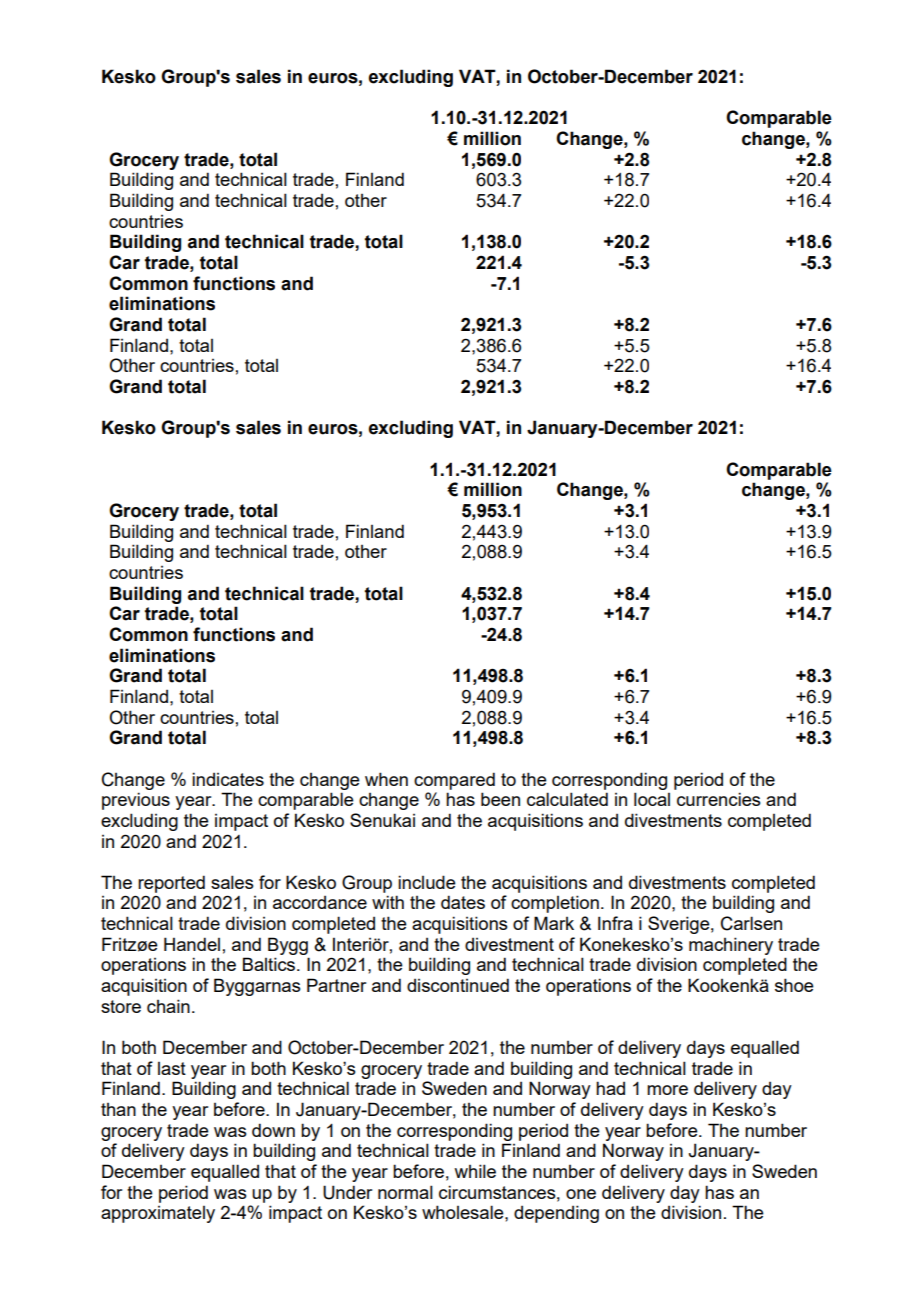 The height and width of the screenshot is (1289, 924). I want to click on compared, so click(454, 781).
